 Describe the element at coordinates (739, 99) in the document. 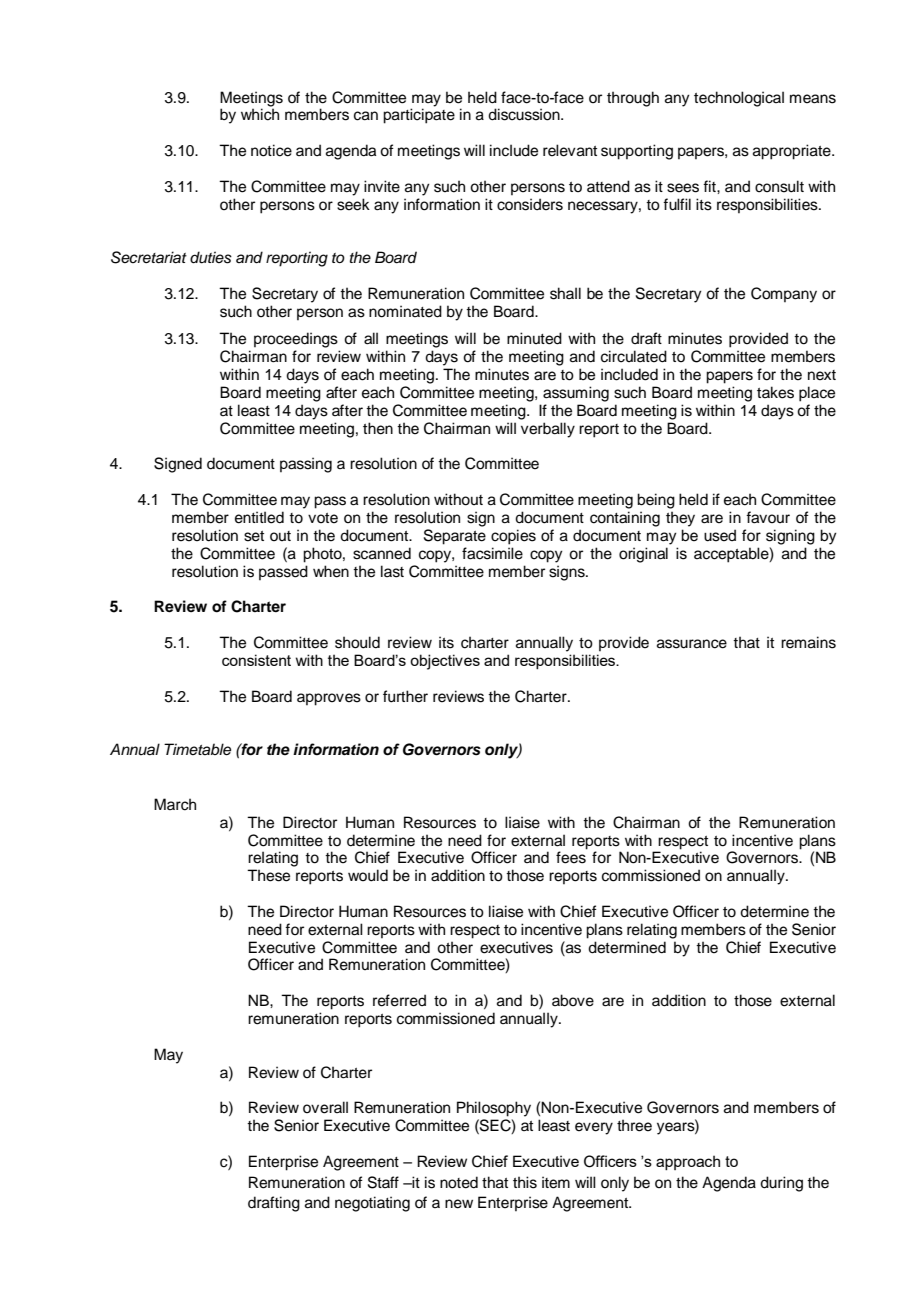

I see `technological` at that location.
